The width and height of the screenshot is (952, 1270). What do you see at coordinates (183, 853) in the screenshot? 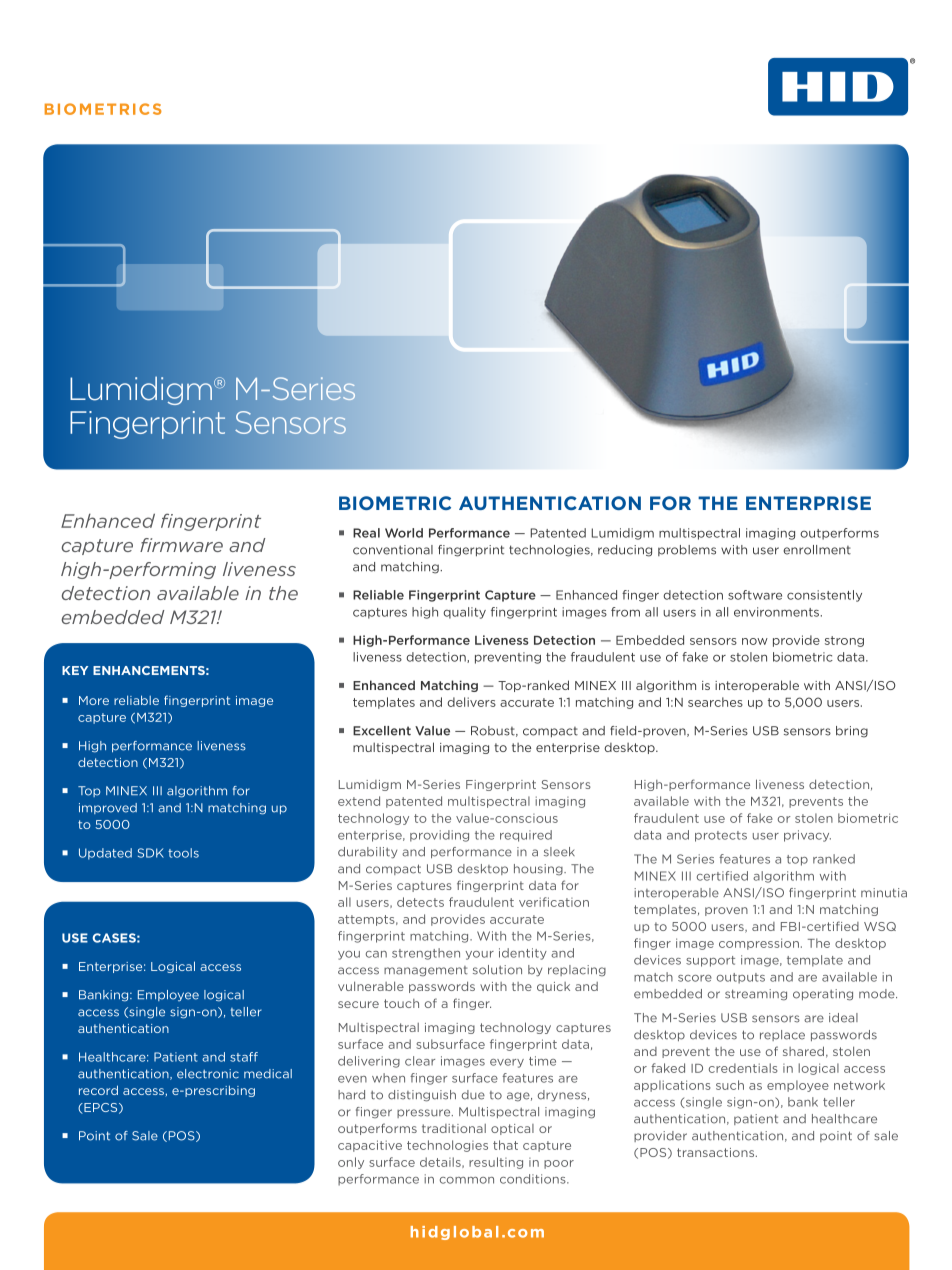
I see `tools` at bounding box center [183, 853].
